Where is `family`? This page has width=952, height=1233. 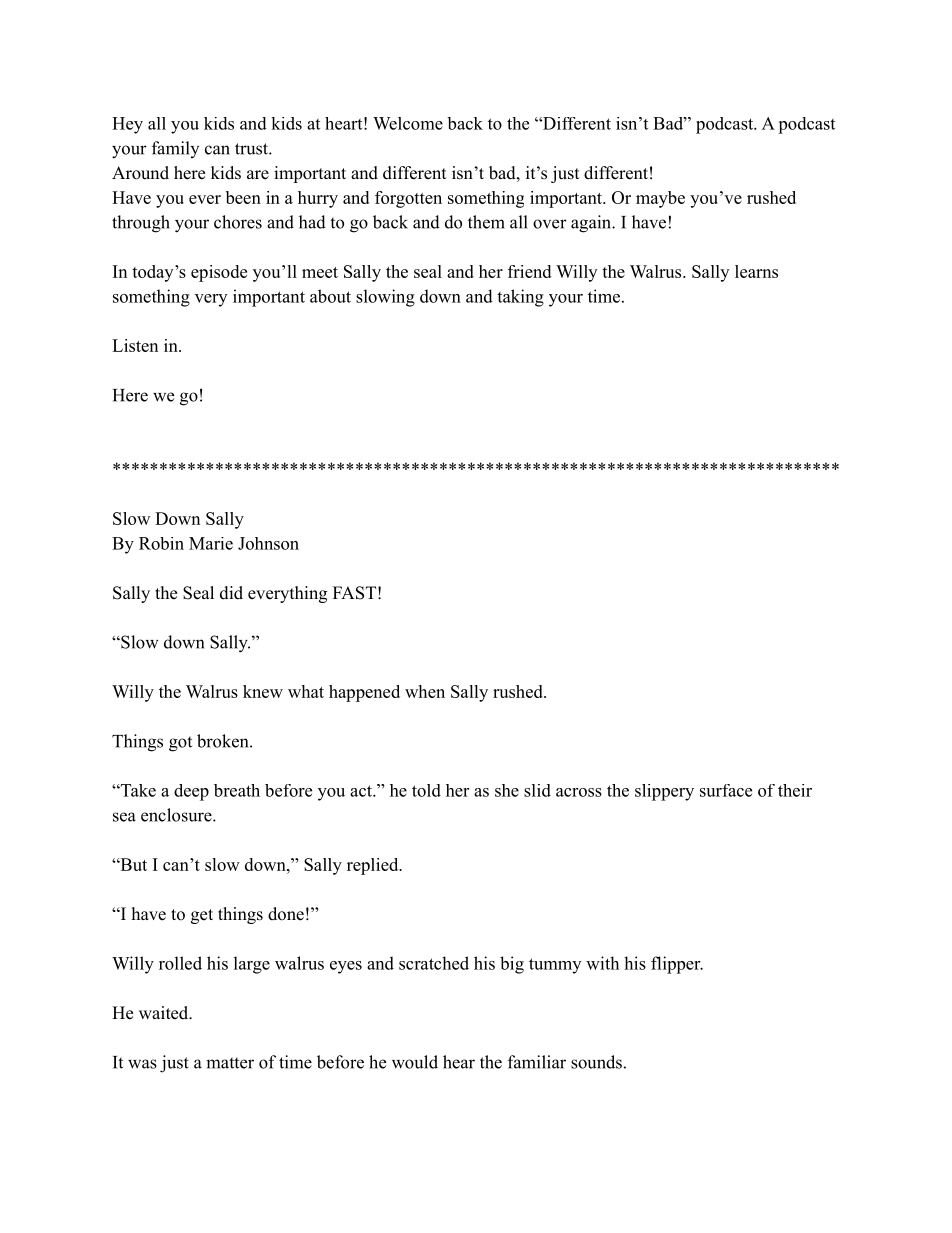
family is located at coordinates (175, 149).
